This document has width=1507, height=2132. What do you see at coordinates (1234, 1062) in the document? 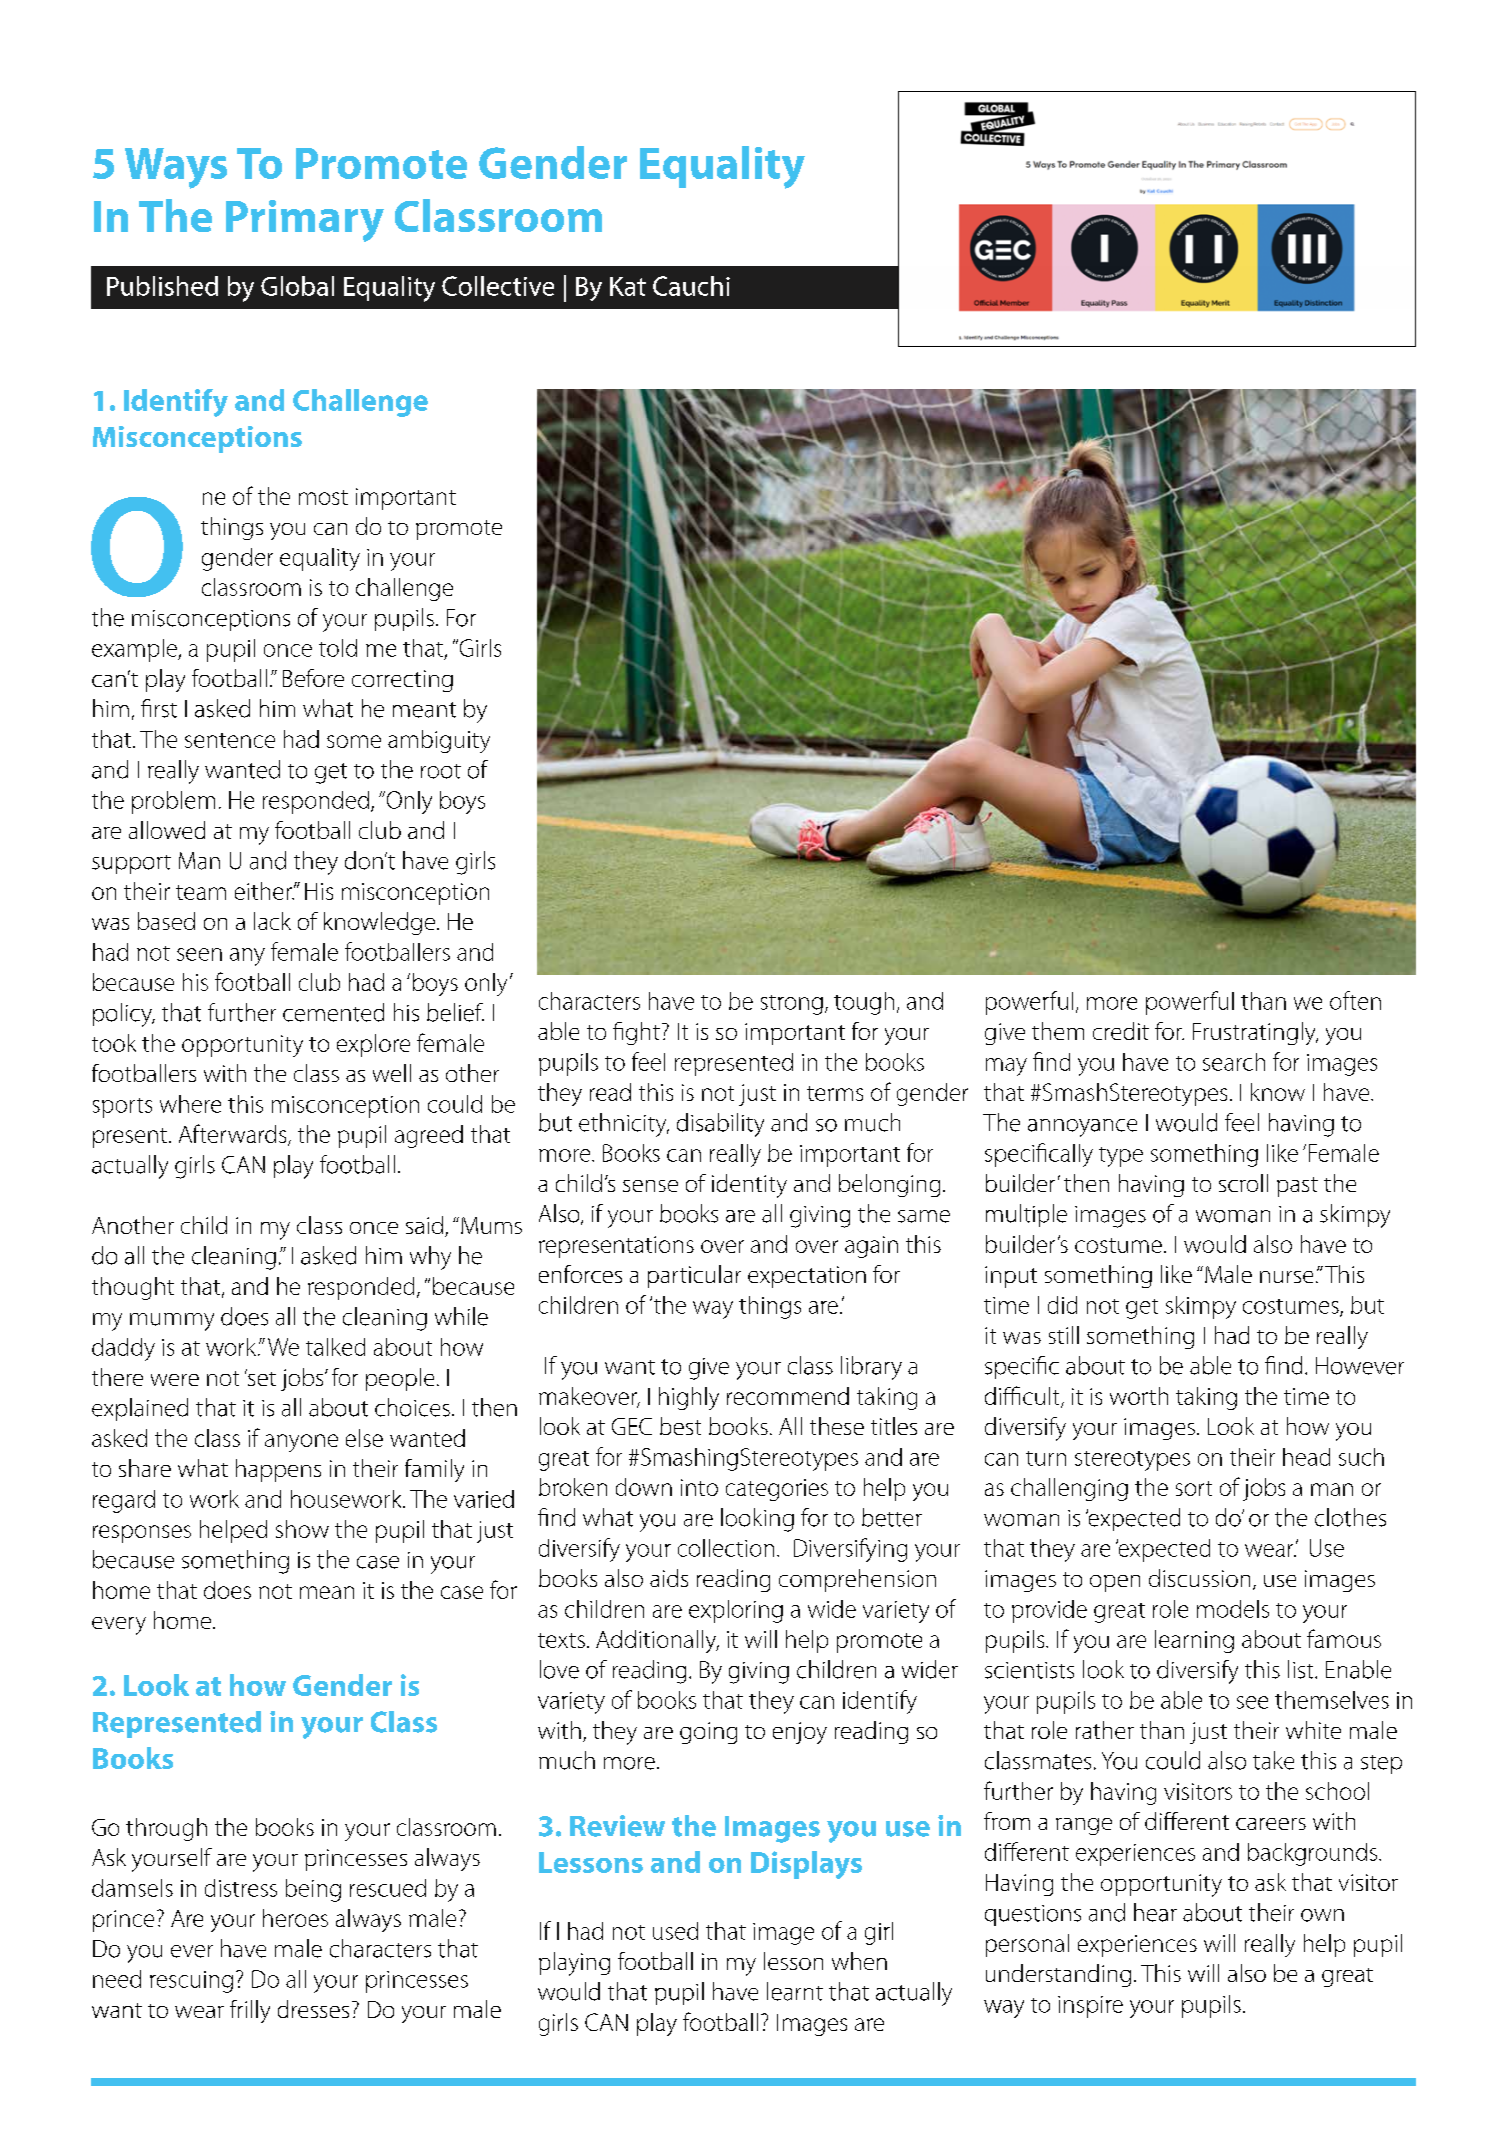
I see `search` at bounding box center [1234, 1062].
